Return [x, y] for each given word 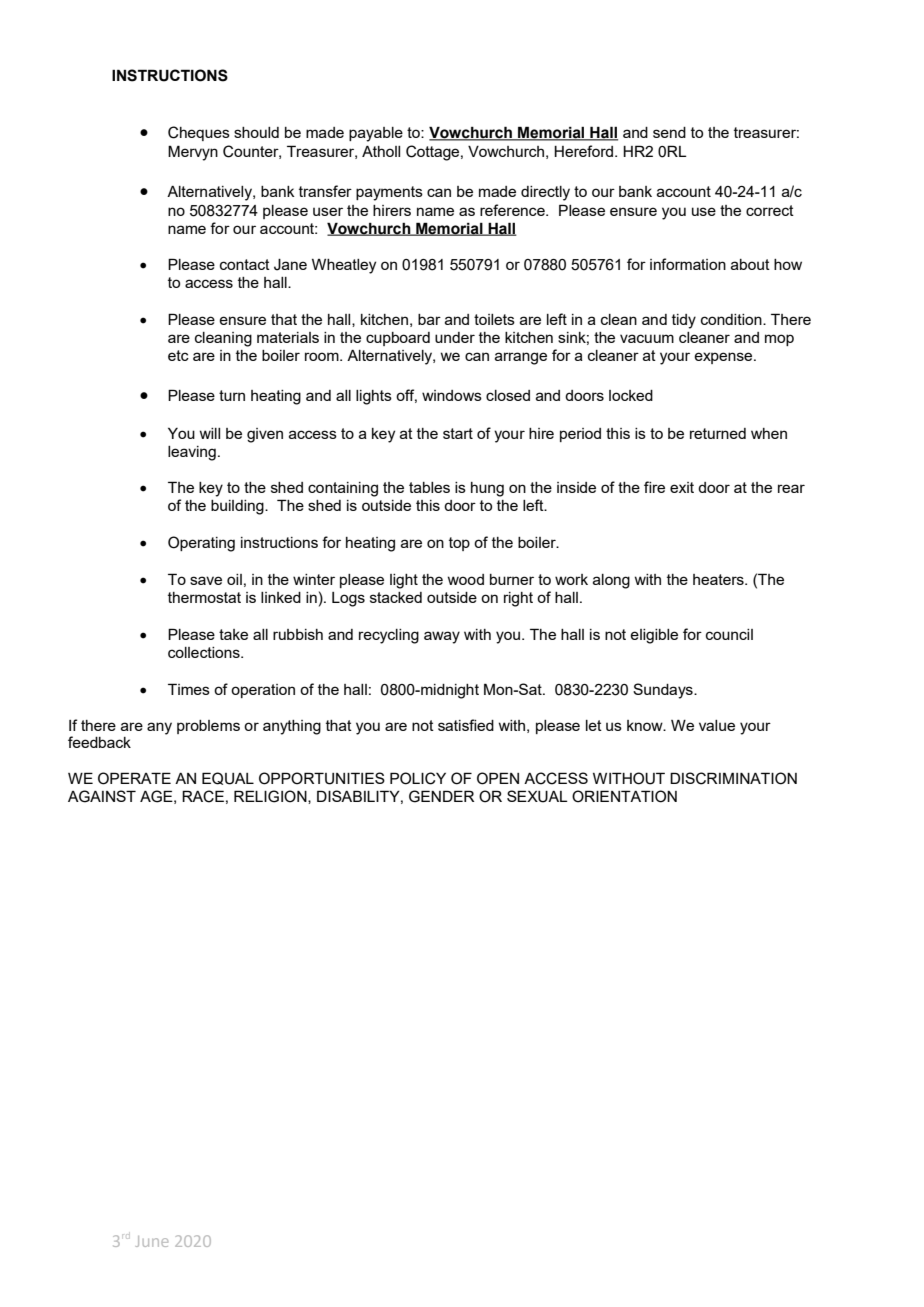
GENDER [441, 796]
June [152, 1241]
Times [189, 689]
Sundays [664, 691]
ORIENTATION [624, 796]
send [669, 132]
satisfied [466, 725]
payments [389, 193]
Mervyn [193, 153]
